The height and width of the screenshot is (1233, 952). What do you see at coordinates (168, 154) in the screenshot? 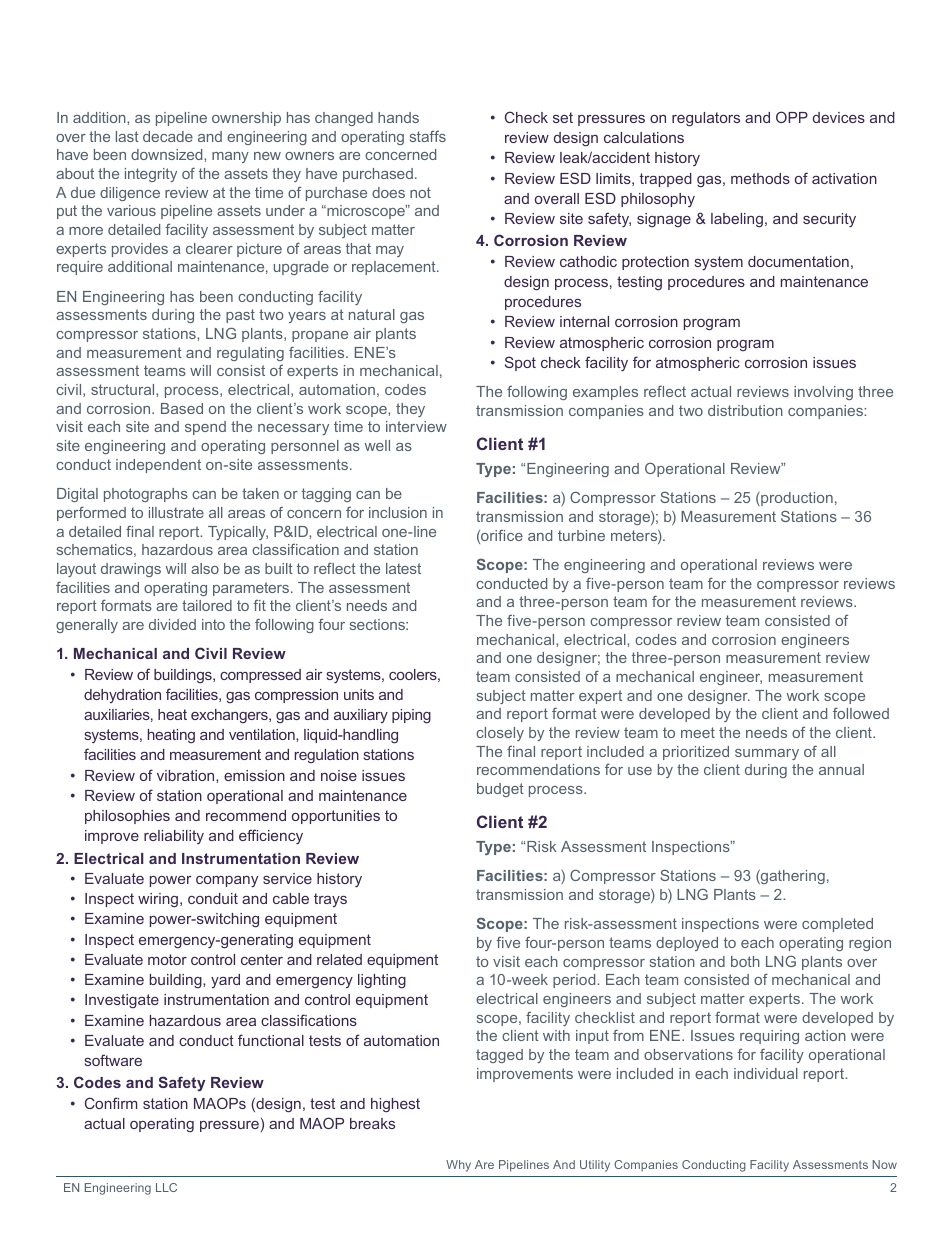
I see `downsized` at bounding box center [168, 154].
